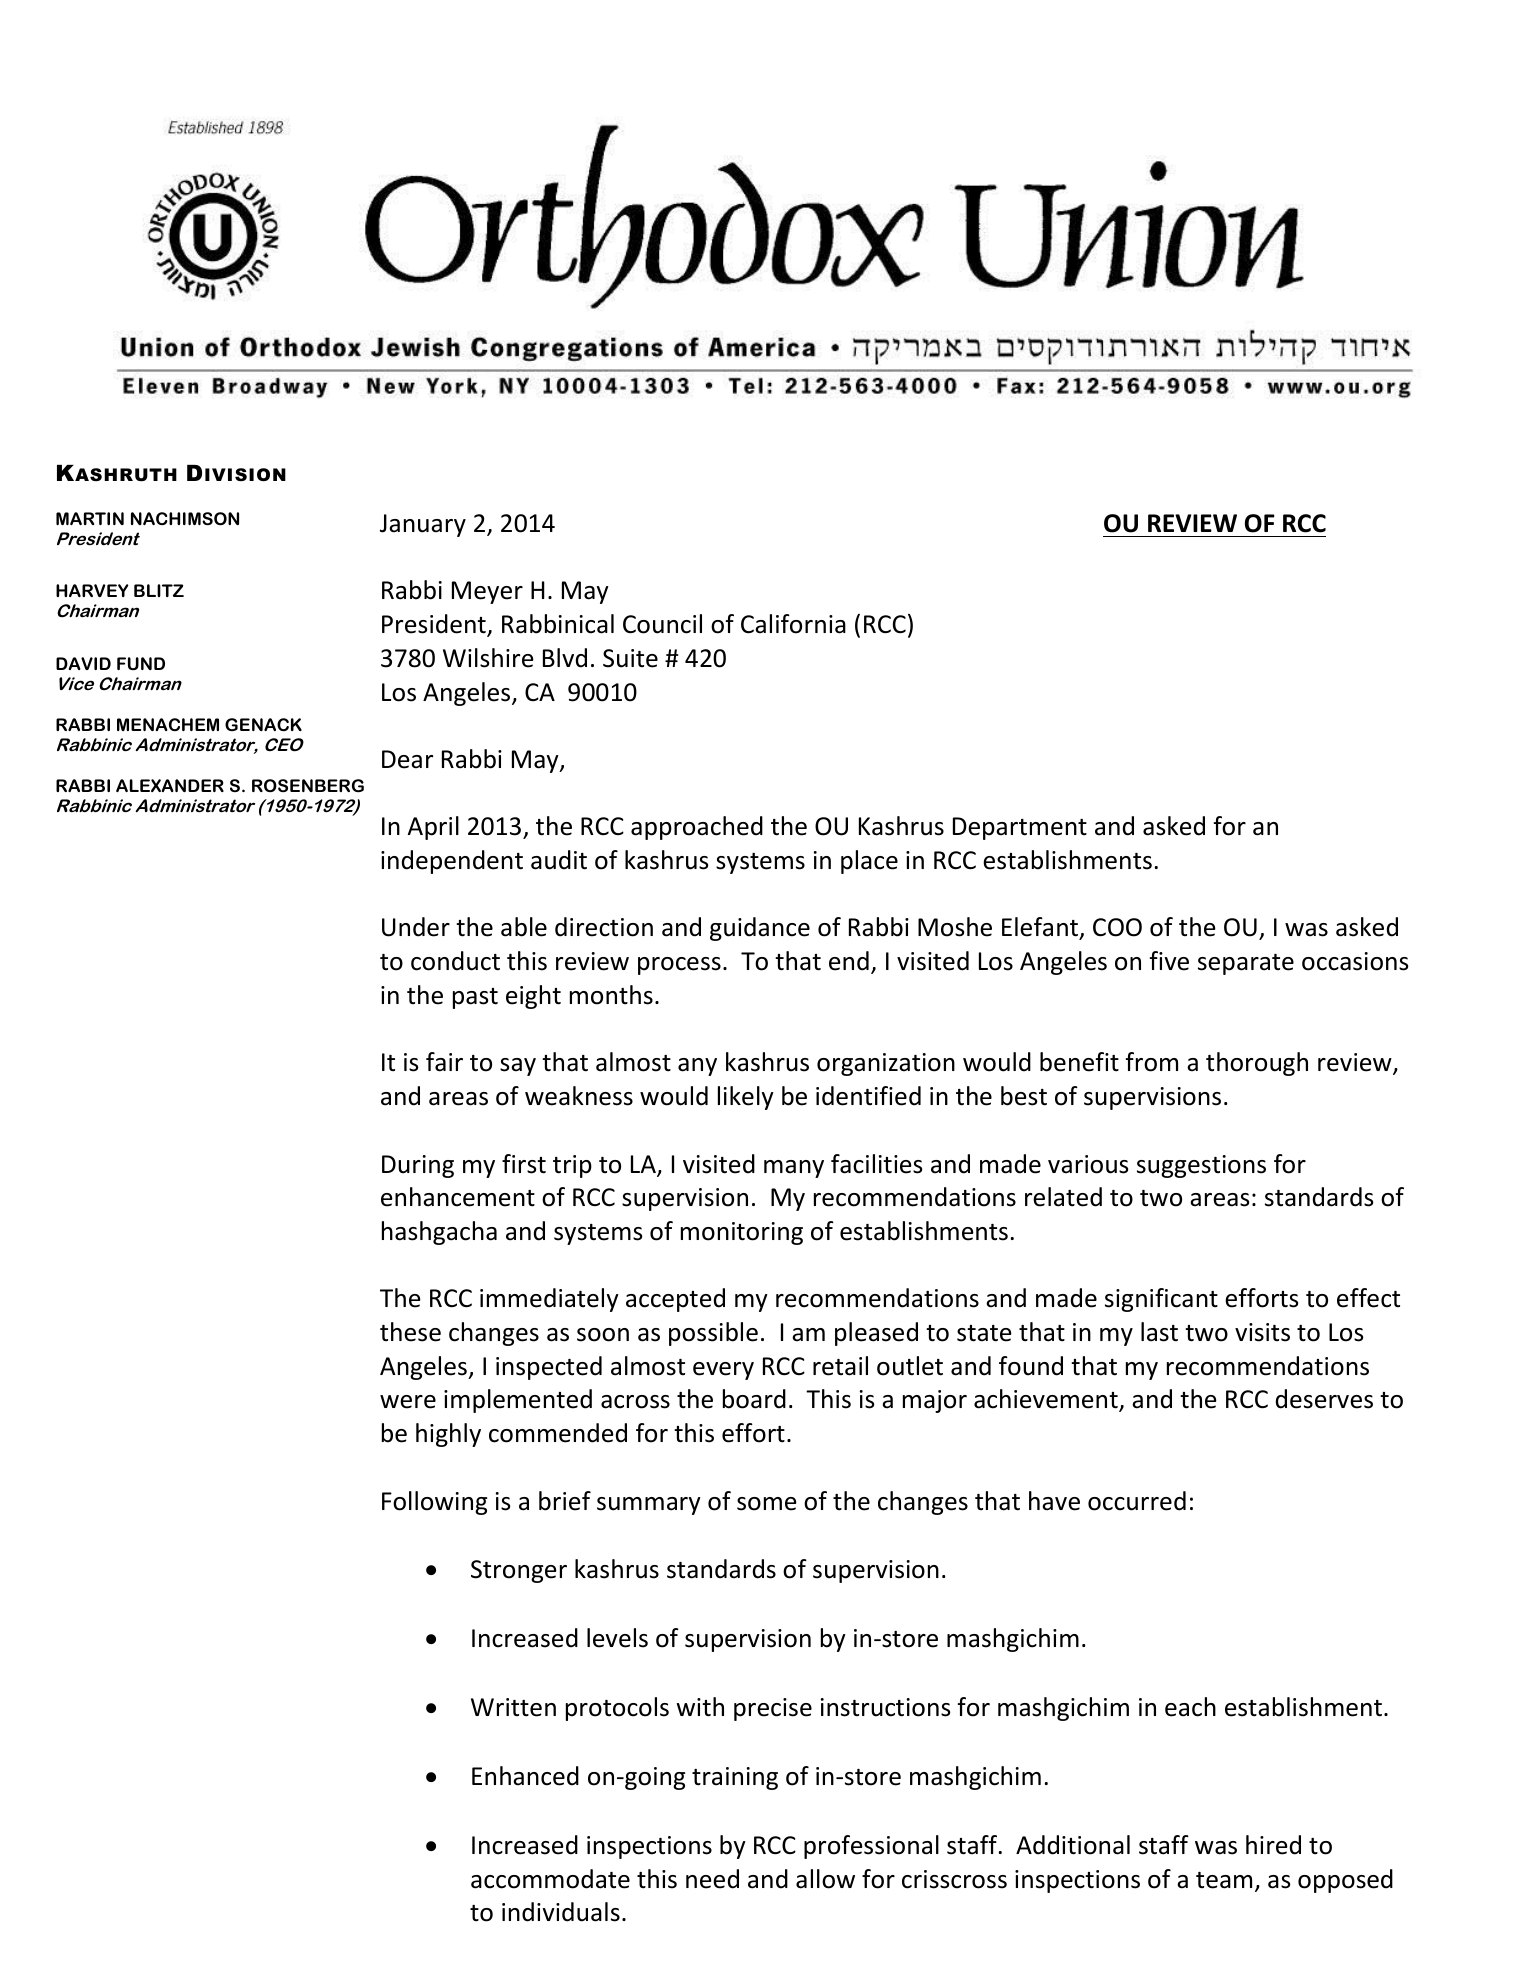  What do you see at coordinates (793, 624) in the page?
I see `California` at bounding box center [793, 624].
